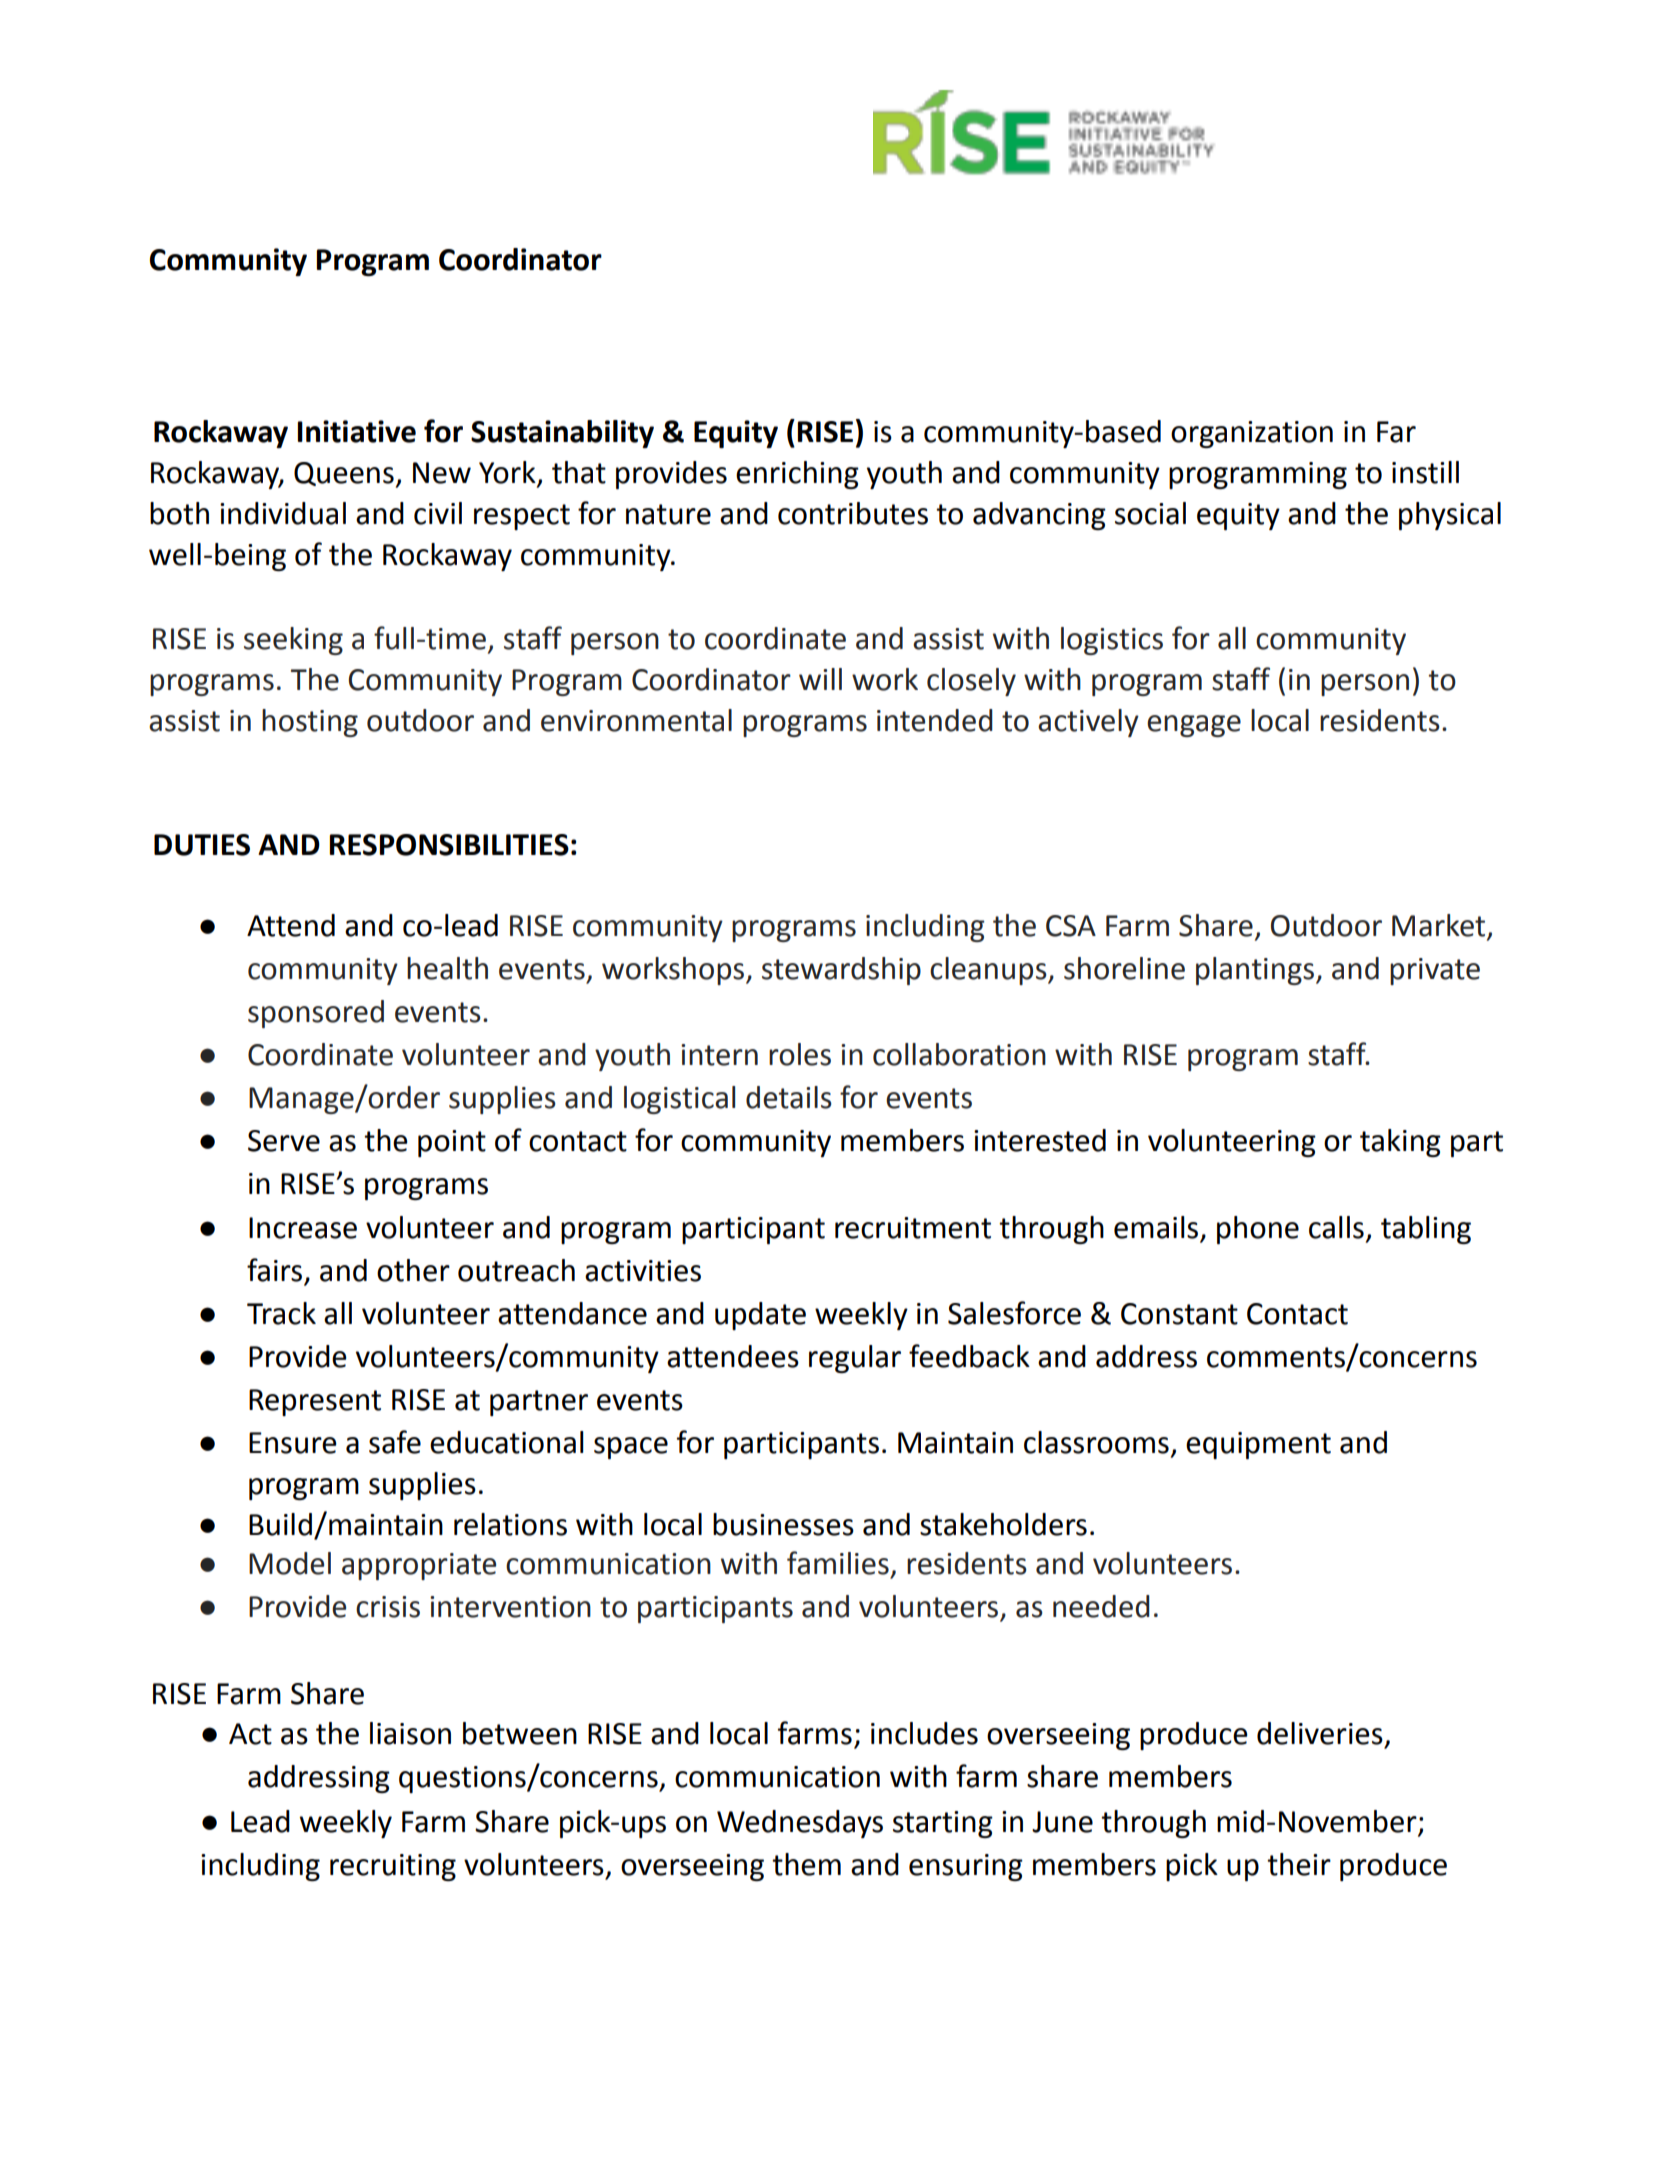  I want to click on health, so click(447, 968).
